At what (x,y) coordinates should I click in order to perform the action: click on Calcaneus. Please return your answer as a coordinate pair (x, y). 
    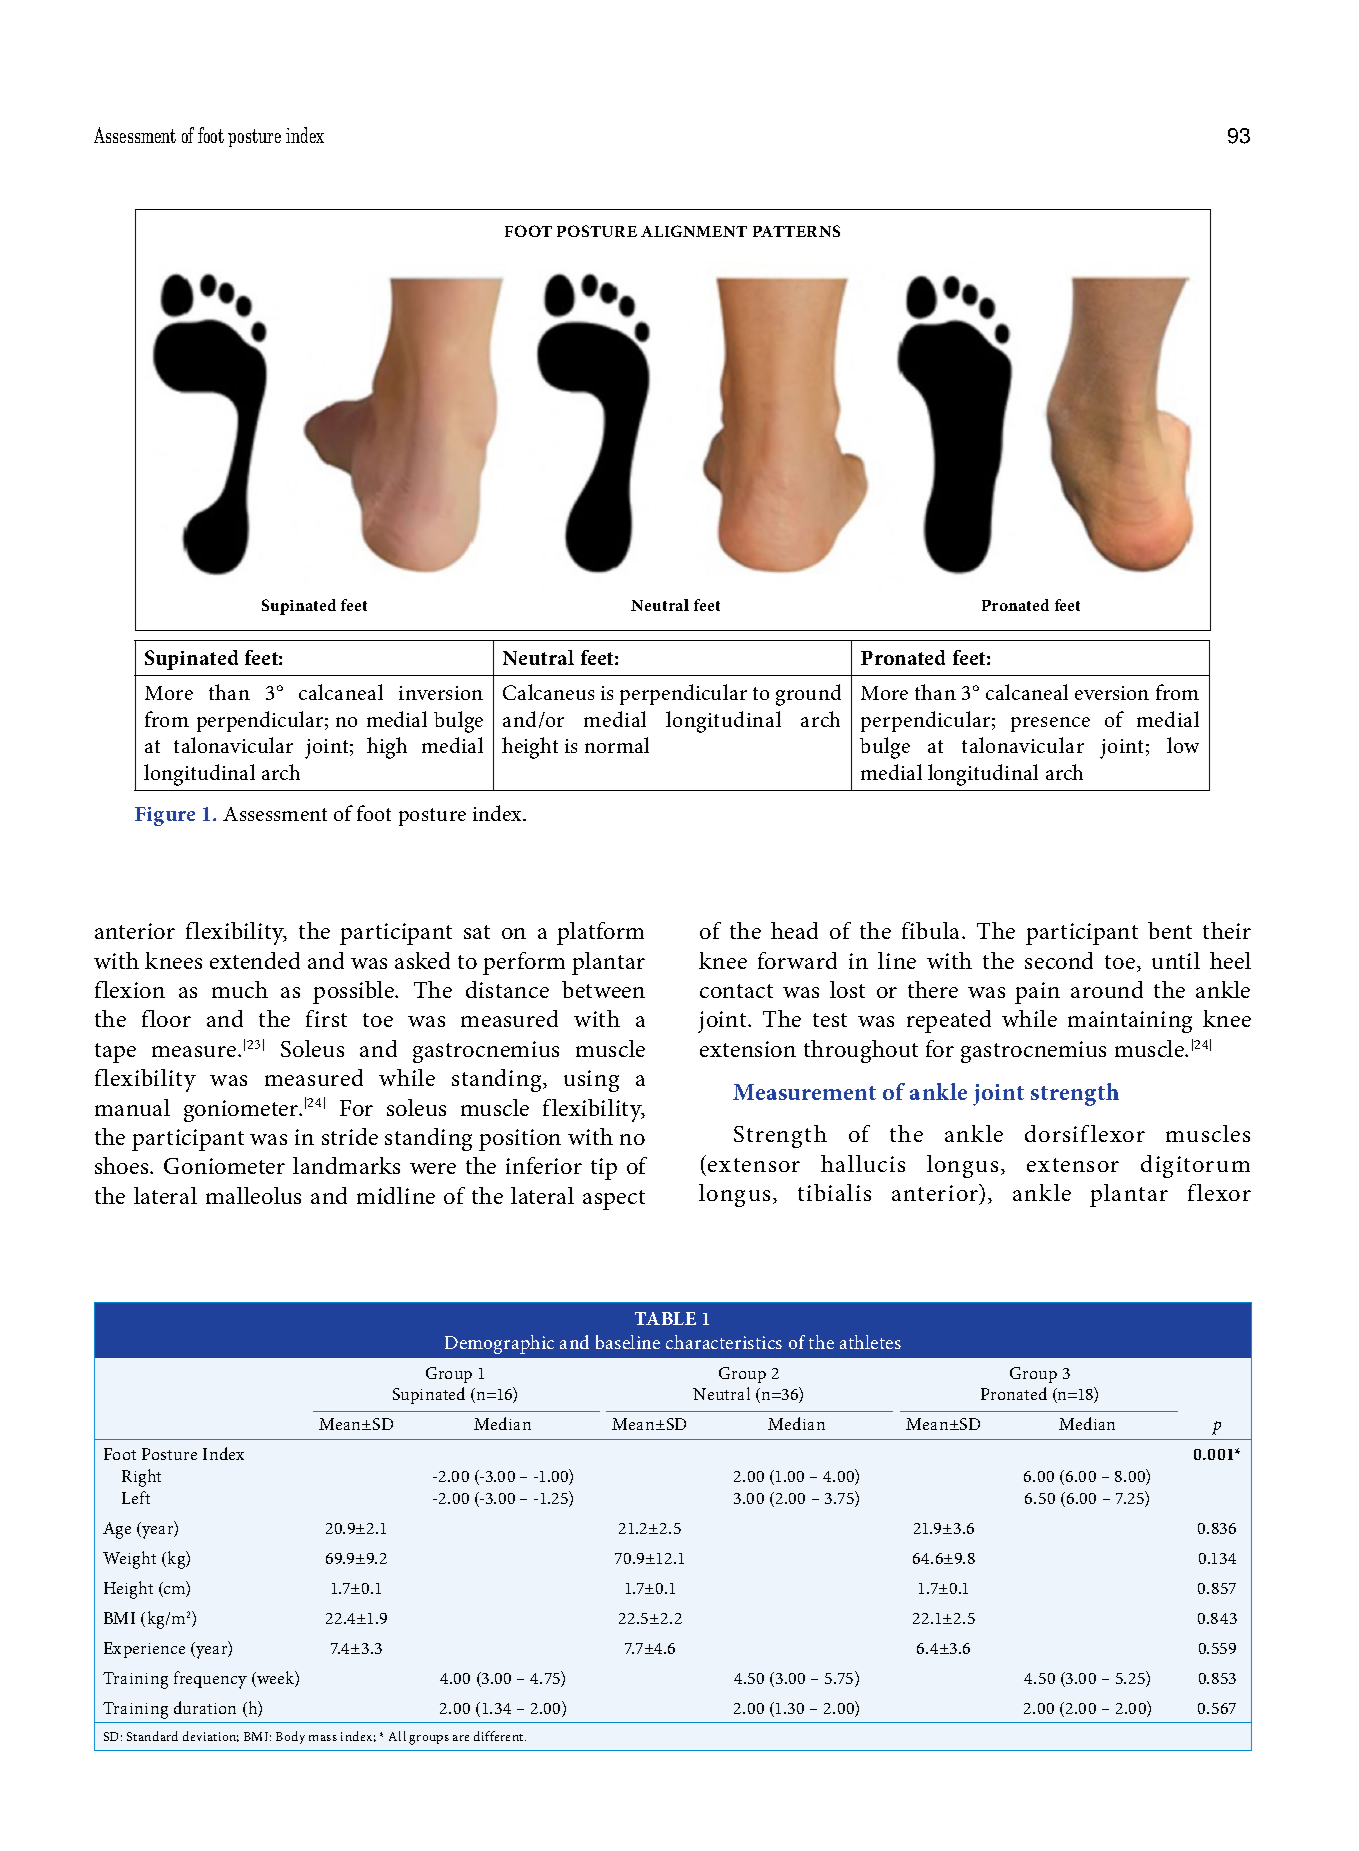
    Looking at the image, I should click on (548, 692).
